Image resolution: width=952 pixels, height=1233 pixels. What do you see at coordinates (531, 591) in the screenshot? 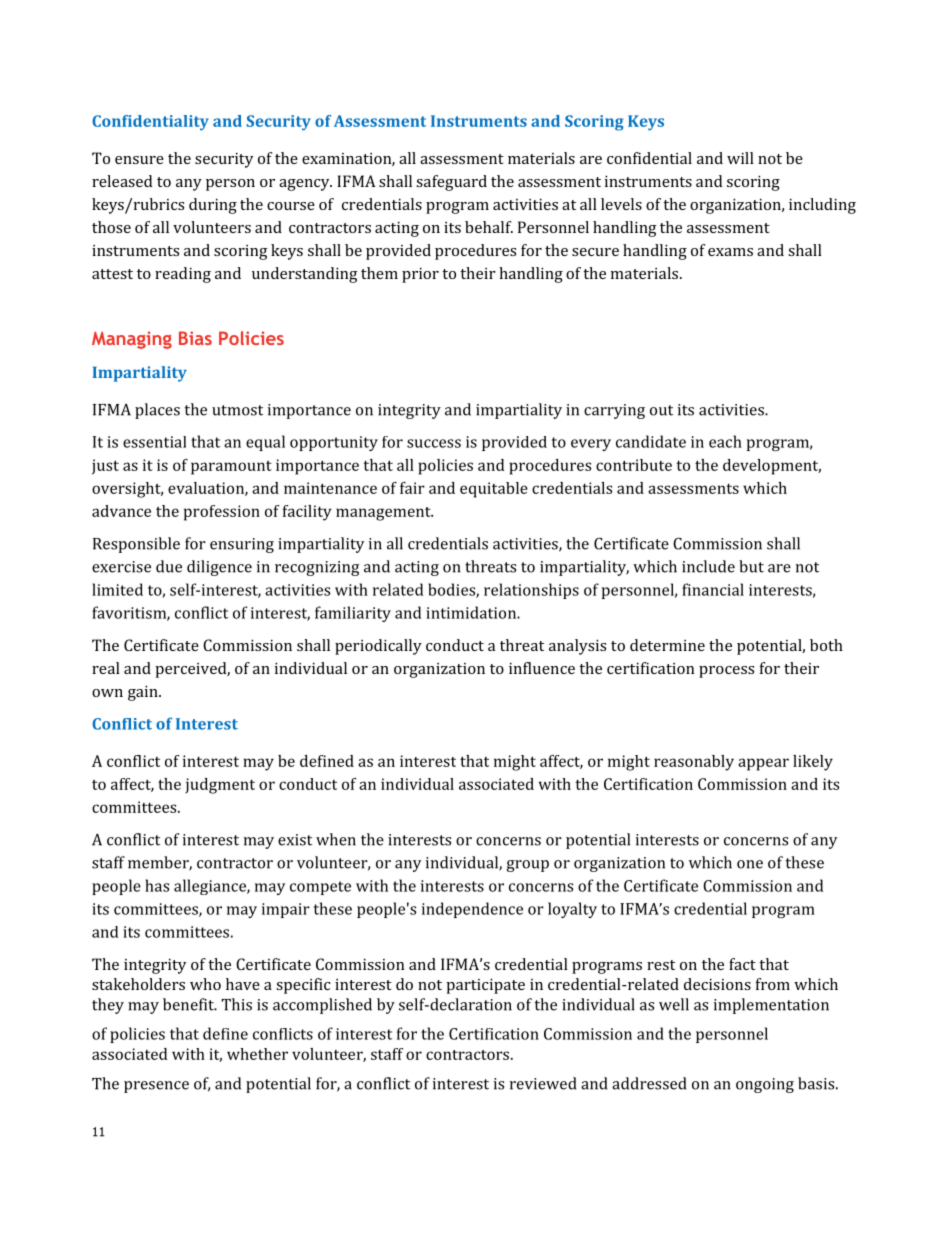
I see `relationships` at bounding box center [531, 591].
